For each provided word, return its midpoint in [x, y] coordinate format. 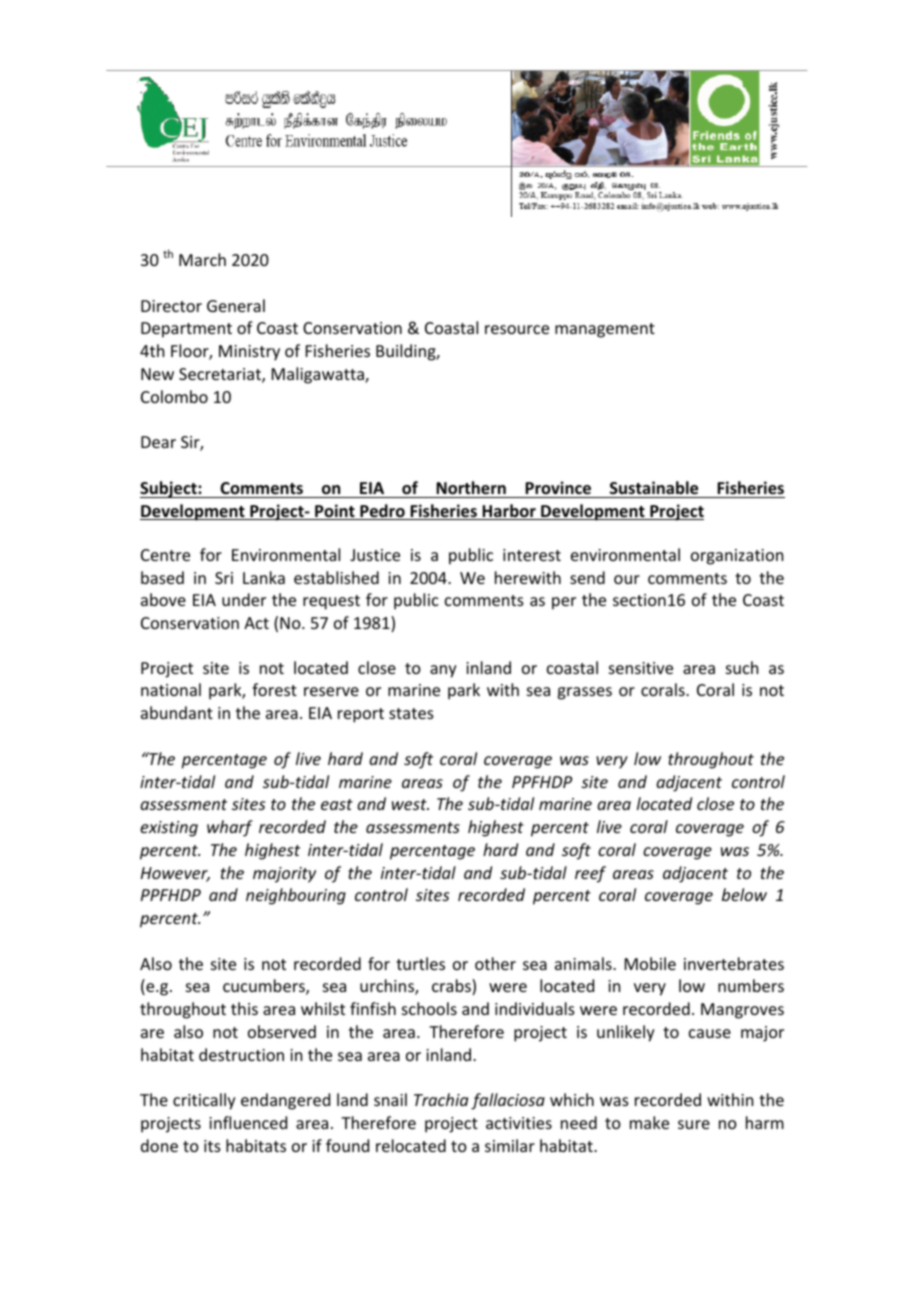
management [605, 330]
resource [517, 329]
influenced [248, 1122]
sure [694, 1124]
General [236, 305]
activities [519, 1123]
